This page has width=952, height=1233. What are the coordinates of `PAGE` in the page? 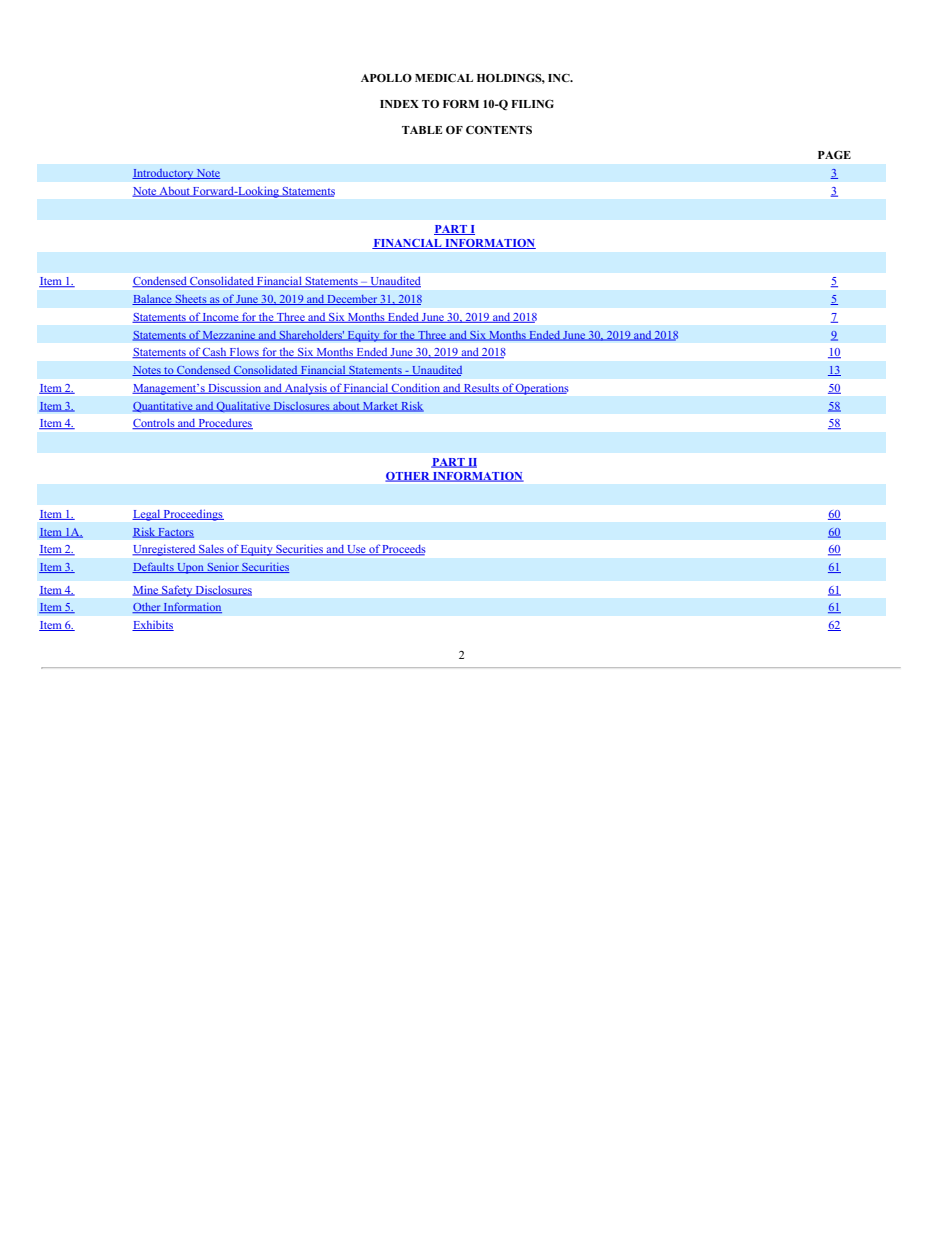 It's located at (834, 154).
